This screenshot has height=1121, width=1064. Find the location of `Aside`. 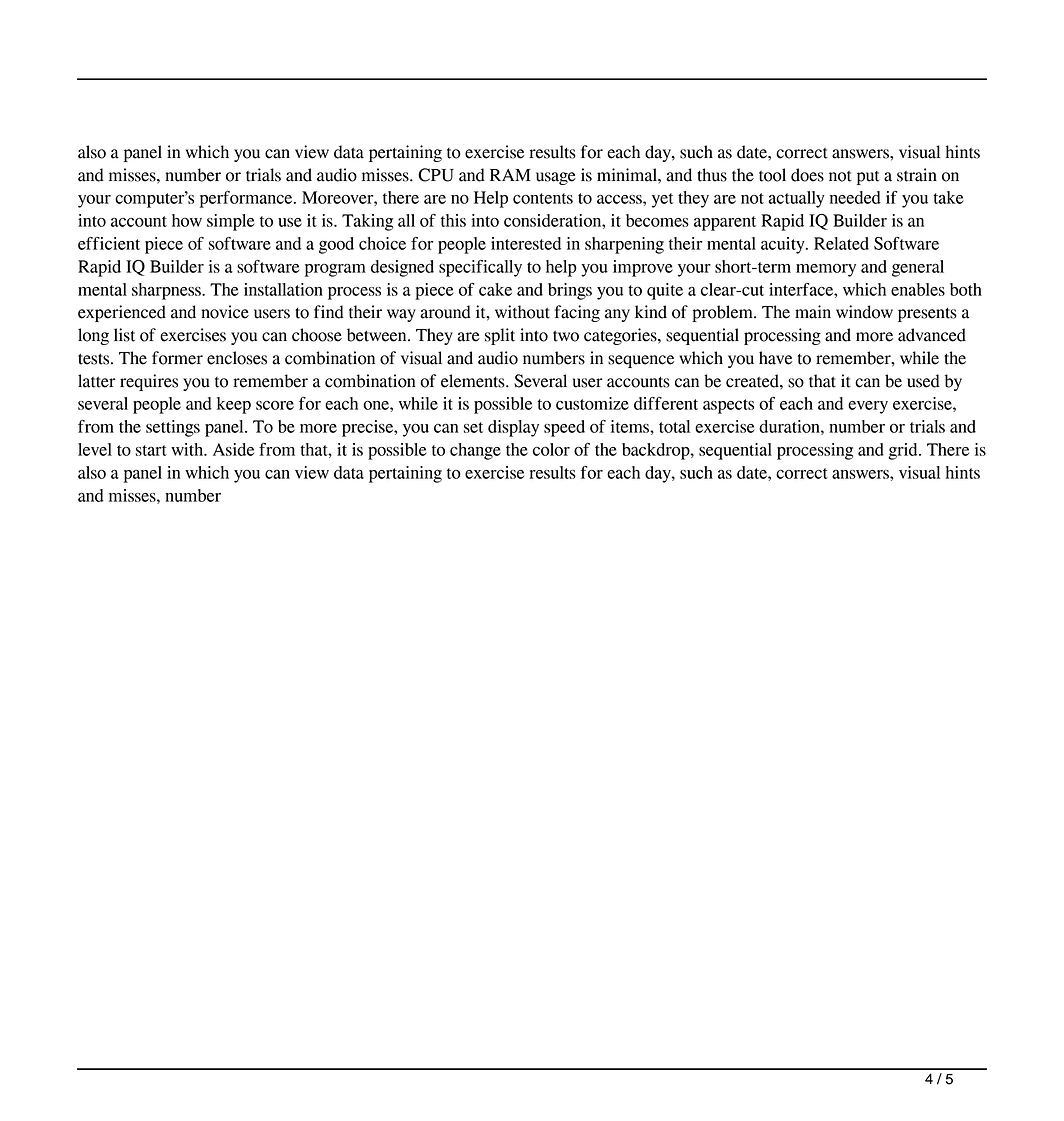

Aside is located at coordinates (233, 449).
